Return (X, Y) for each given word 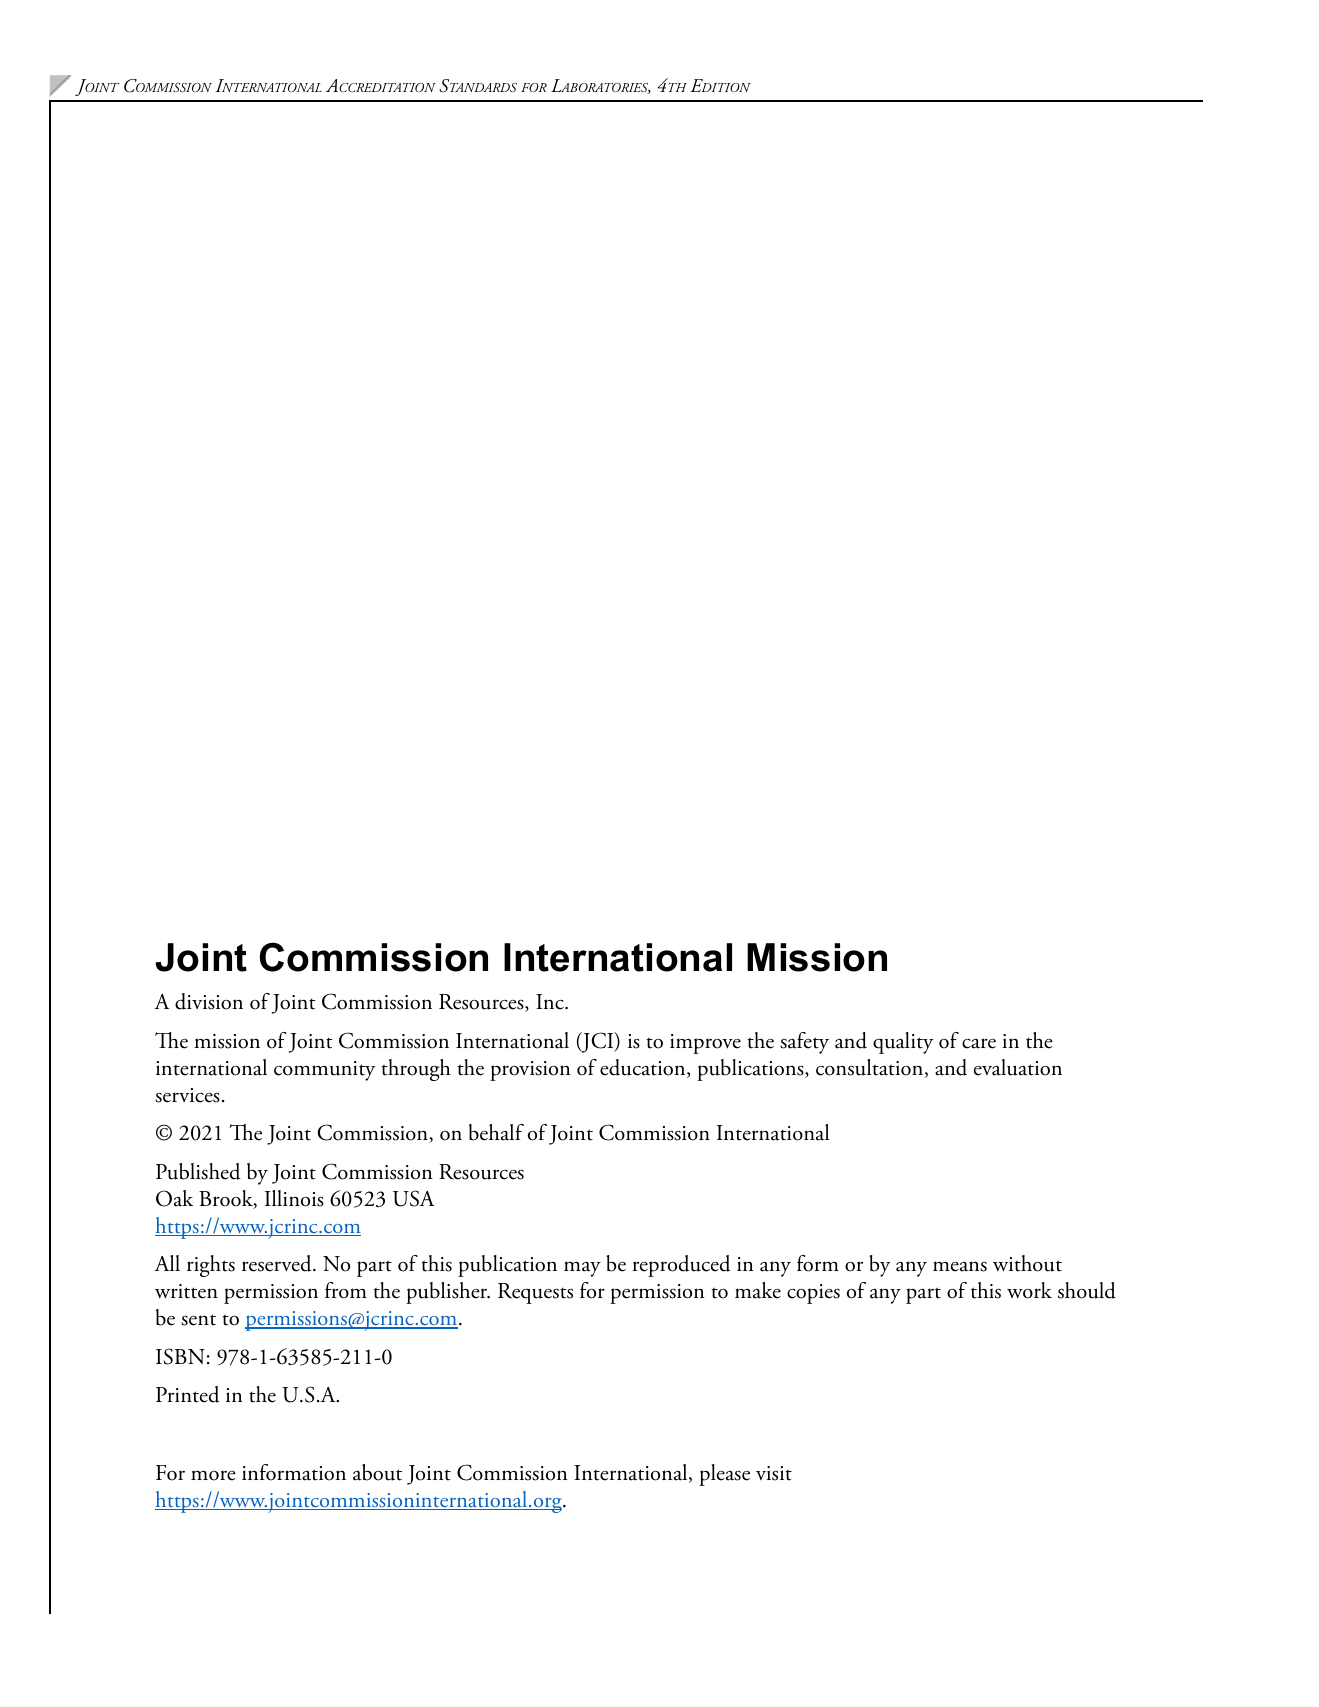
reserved (278, 1263)
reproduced (682, 1266)
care (979, 1043)
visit (774, 1473)
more (213, 1475)
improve (705, 1044)
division (209, 1001)
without (1027, 1263)
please (724, 1475)
